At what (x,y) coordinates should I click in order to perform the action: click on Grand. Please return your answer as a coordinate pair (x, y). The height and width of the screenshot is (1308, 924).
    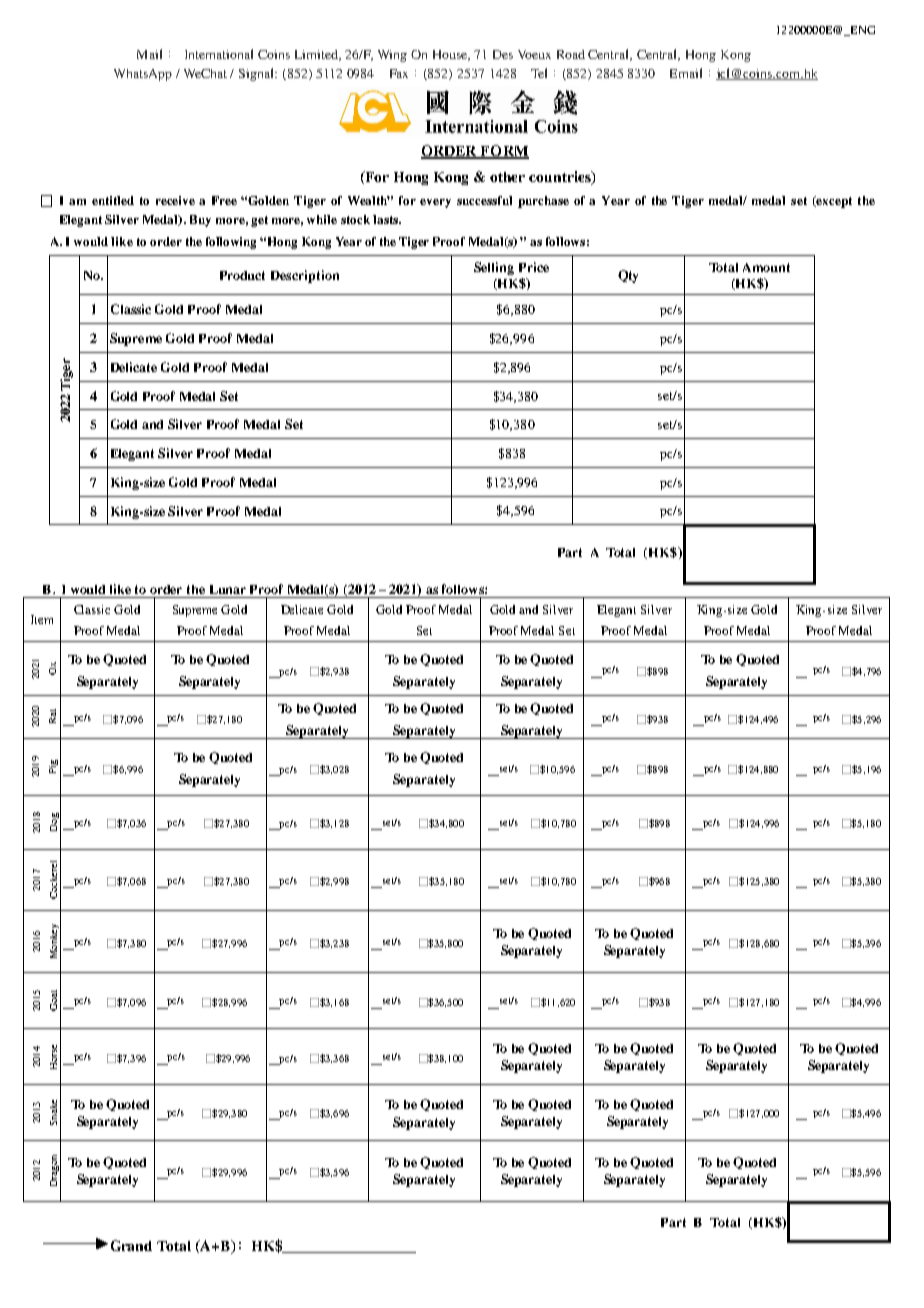
    Looking at the image, I should click on (131, 1245).
